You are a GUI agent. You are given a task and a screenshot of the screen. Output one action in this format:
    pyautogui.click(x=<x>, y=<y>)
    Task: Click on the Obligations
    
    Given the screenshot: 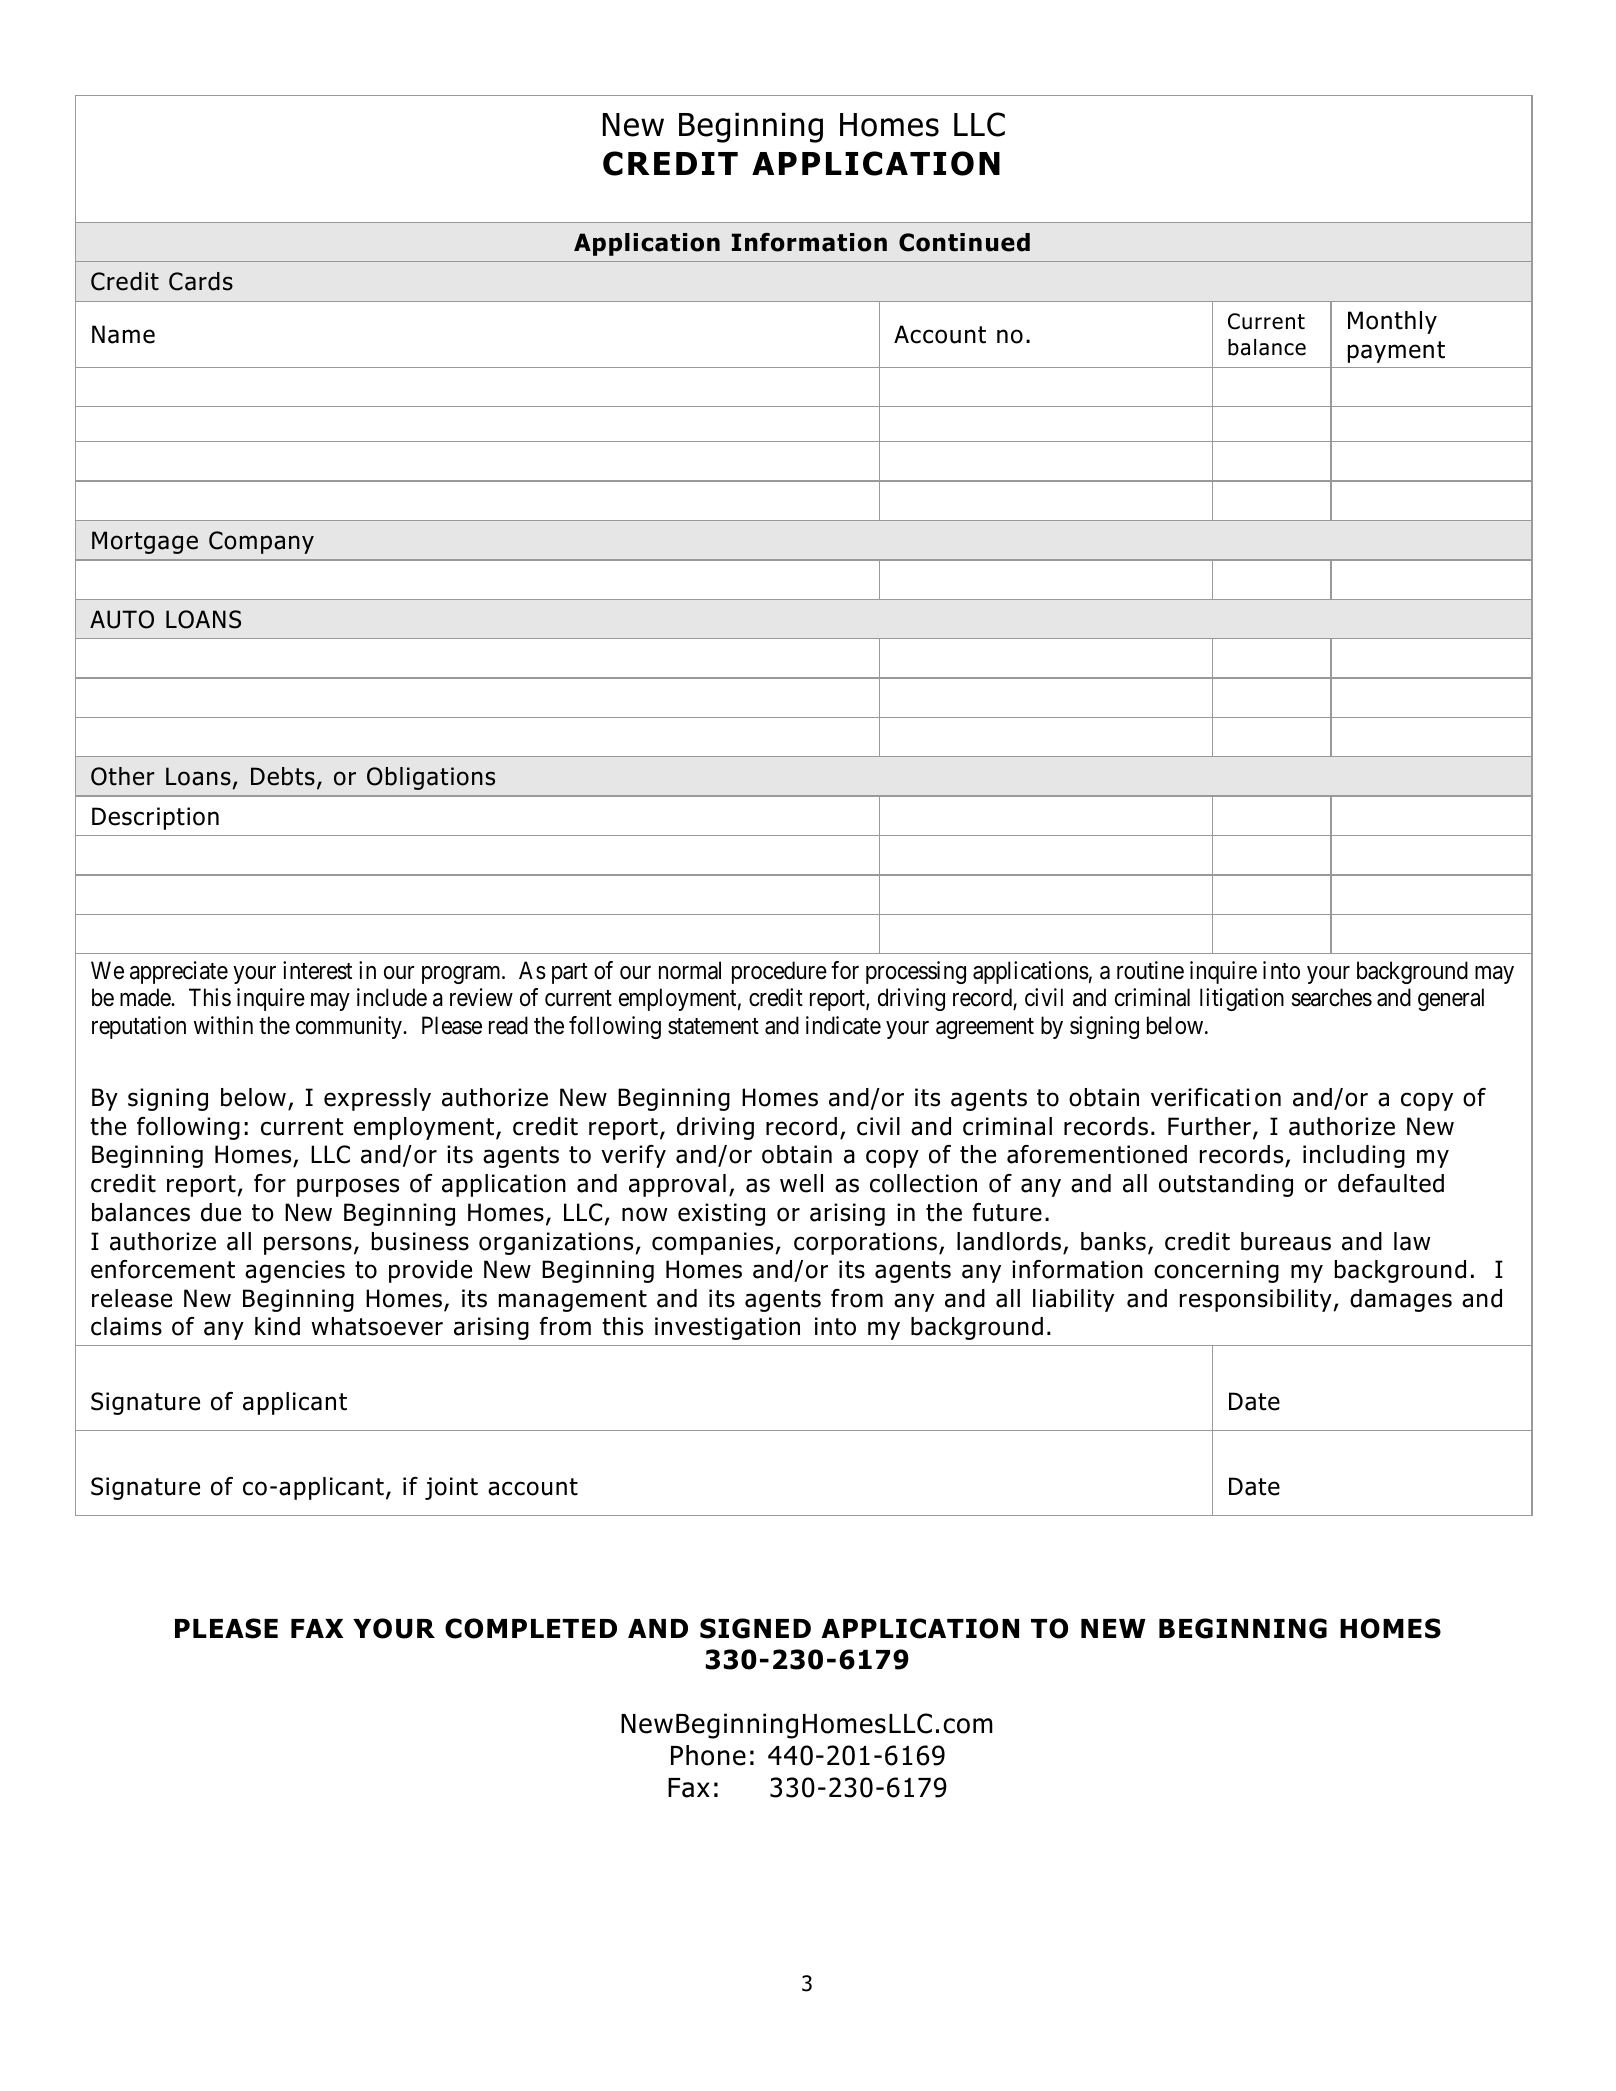 What is the action you would take?
    pyautogui.click(x=431, y=778)
